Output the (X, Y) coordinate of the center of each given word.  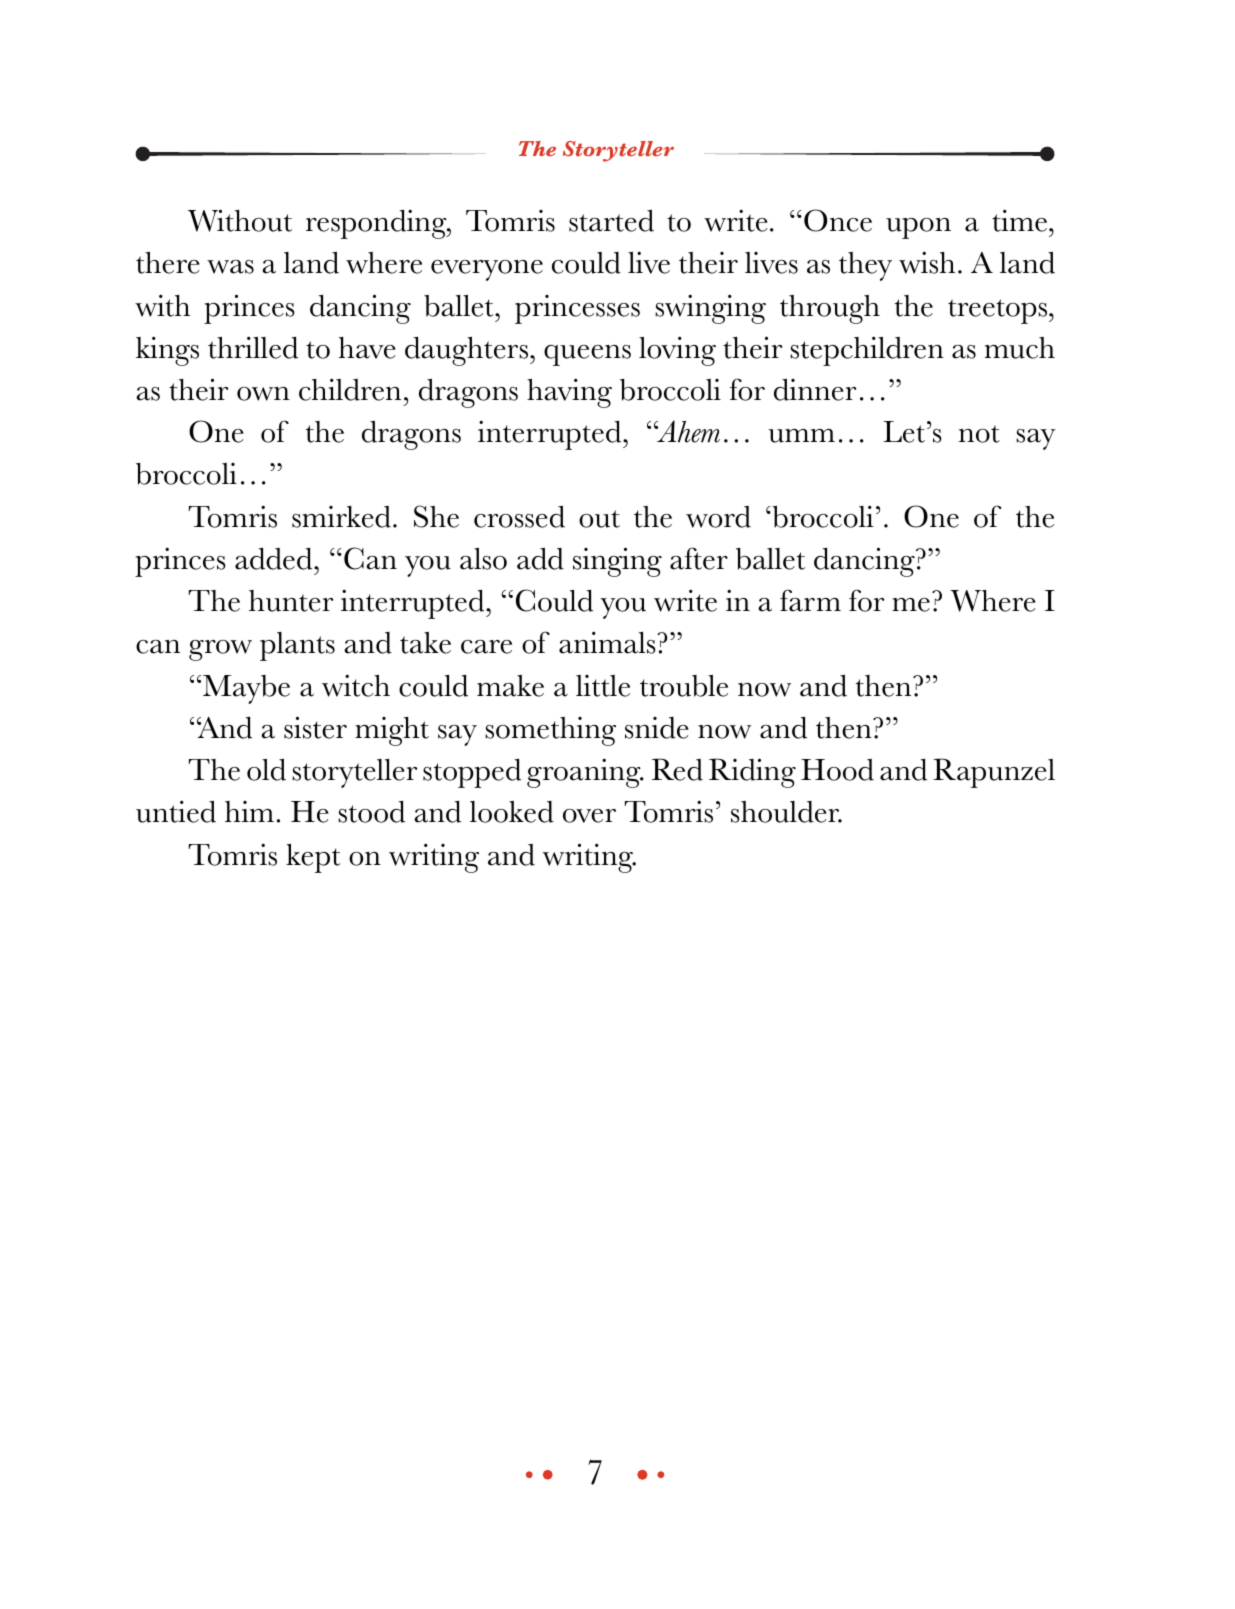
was (230, 267)
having (569, 393)
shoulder (786, 812)
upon (918, 228)
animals (608, 642)
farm (810, 600)
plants (297, 646)
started (611, 220)
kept (313, 858)
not (979, 434)
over (589, 816)
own (263, 394)
